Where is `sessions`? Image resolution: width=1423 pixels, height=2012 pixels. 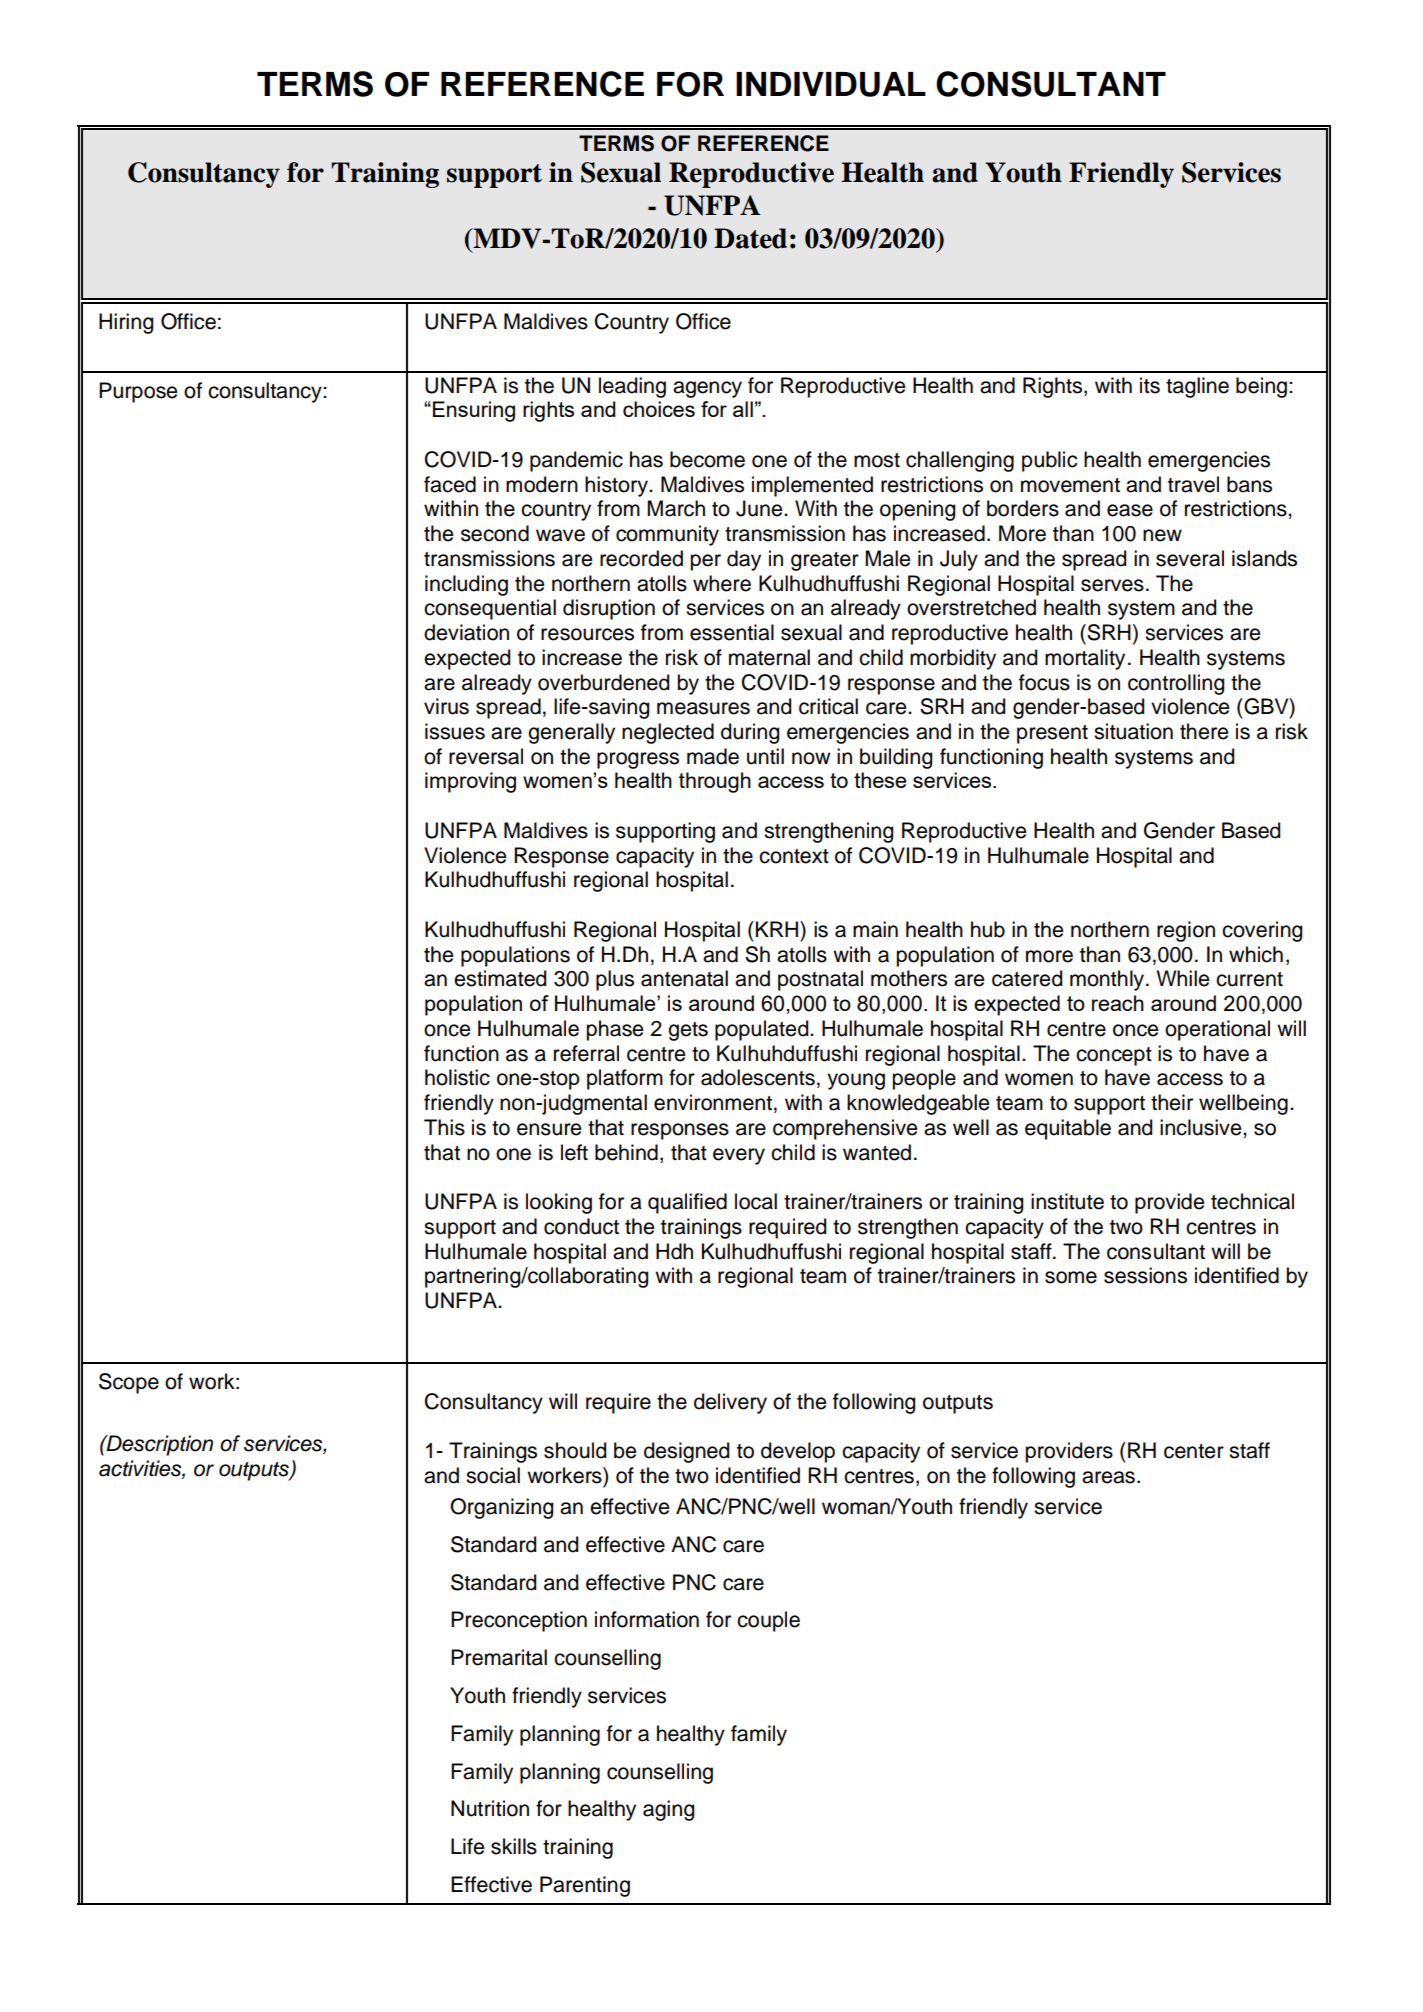
sessions is located at coordinates (1145, 1275).
